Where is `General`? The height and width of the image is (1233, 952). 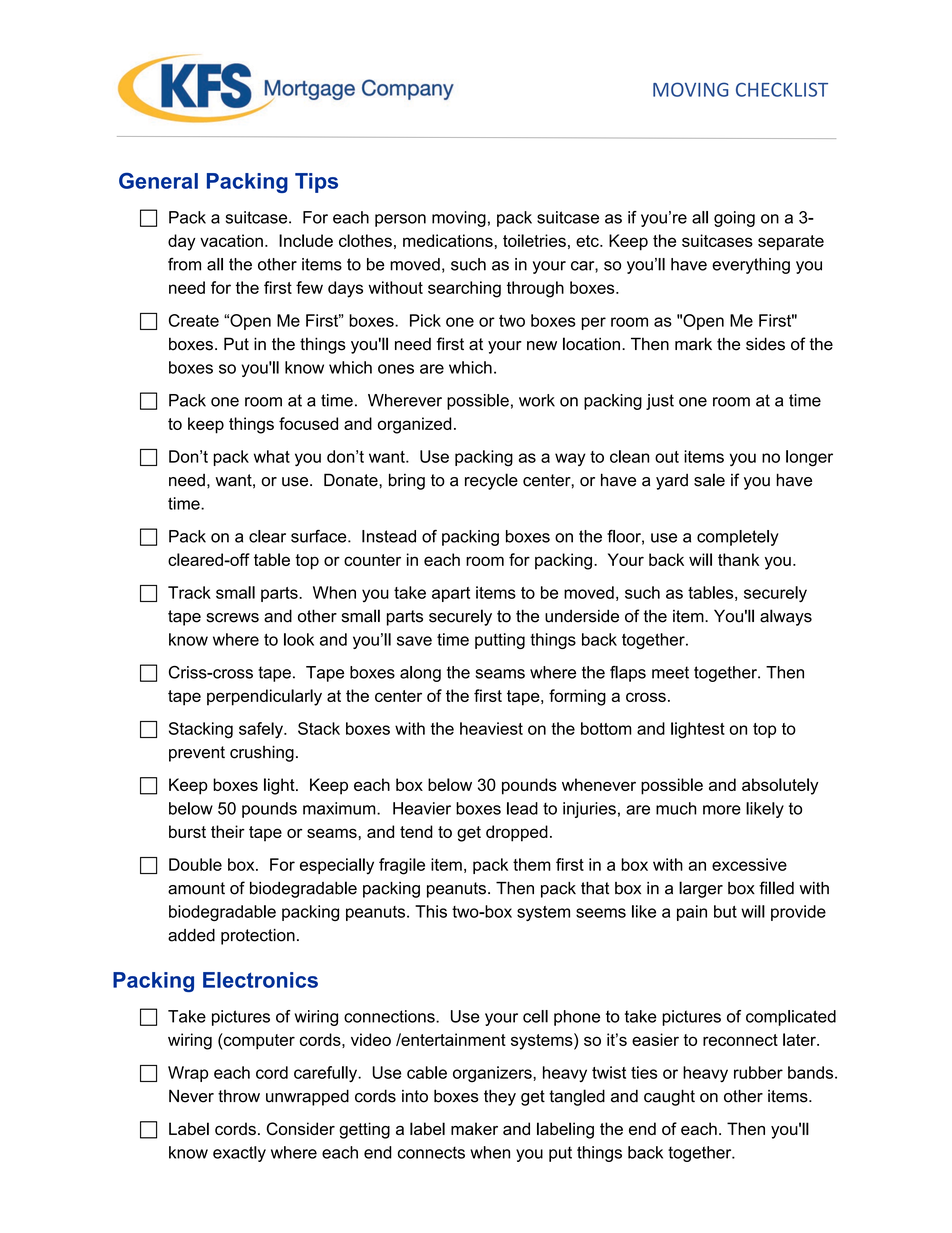 General is located at coordinates (158, 181).
